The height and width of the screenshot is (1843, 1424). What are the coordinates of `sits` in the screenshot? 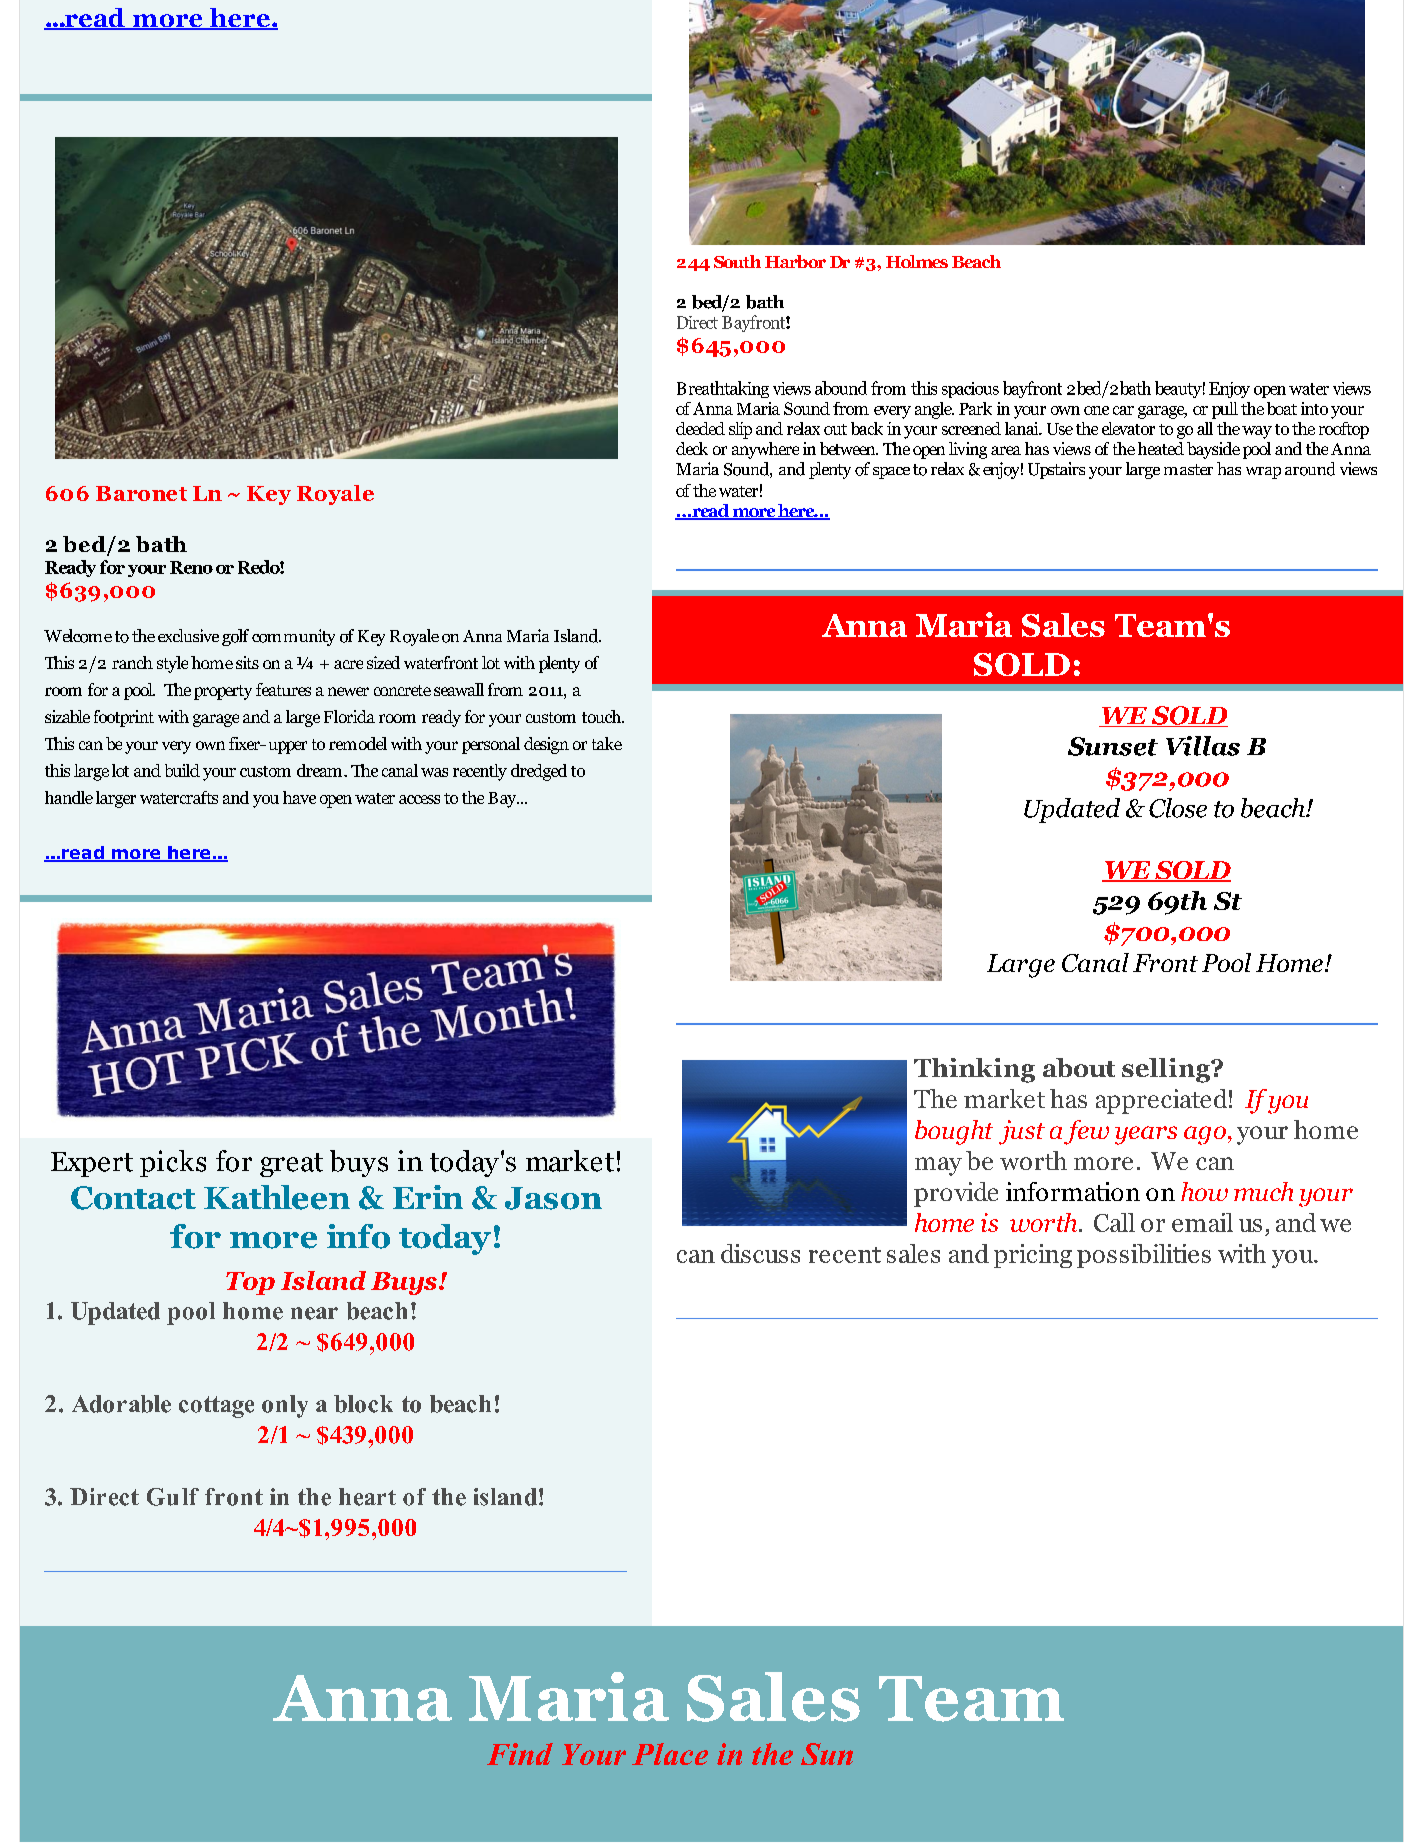 It's located at (247, 662).
